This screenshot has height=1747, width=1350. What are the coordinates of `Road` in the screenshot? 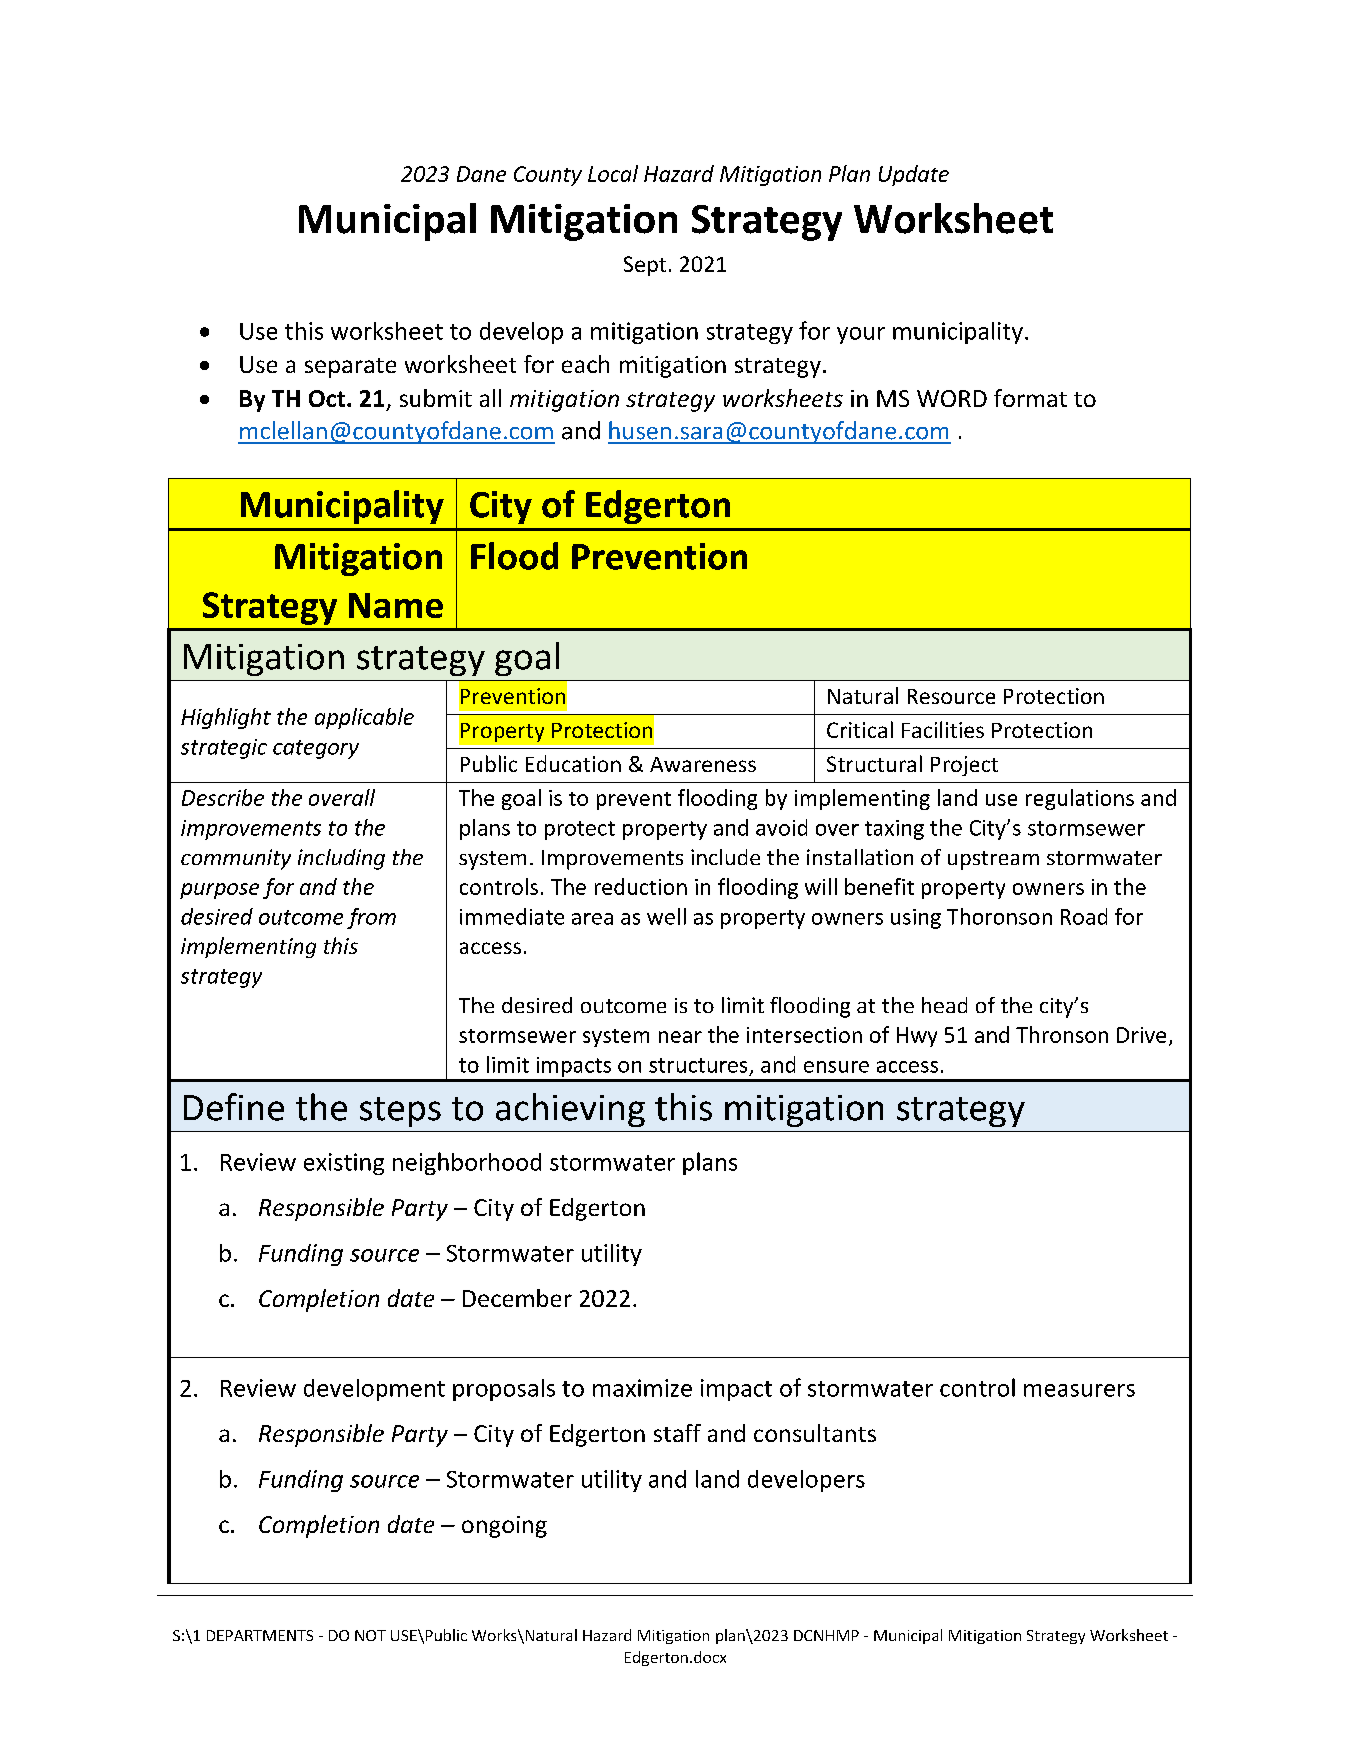 It's located at (1084, 916).
